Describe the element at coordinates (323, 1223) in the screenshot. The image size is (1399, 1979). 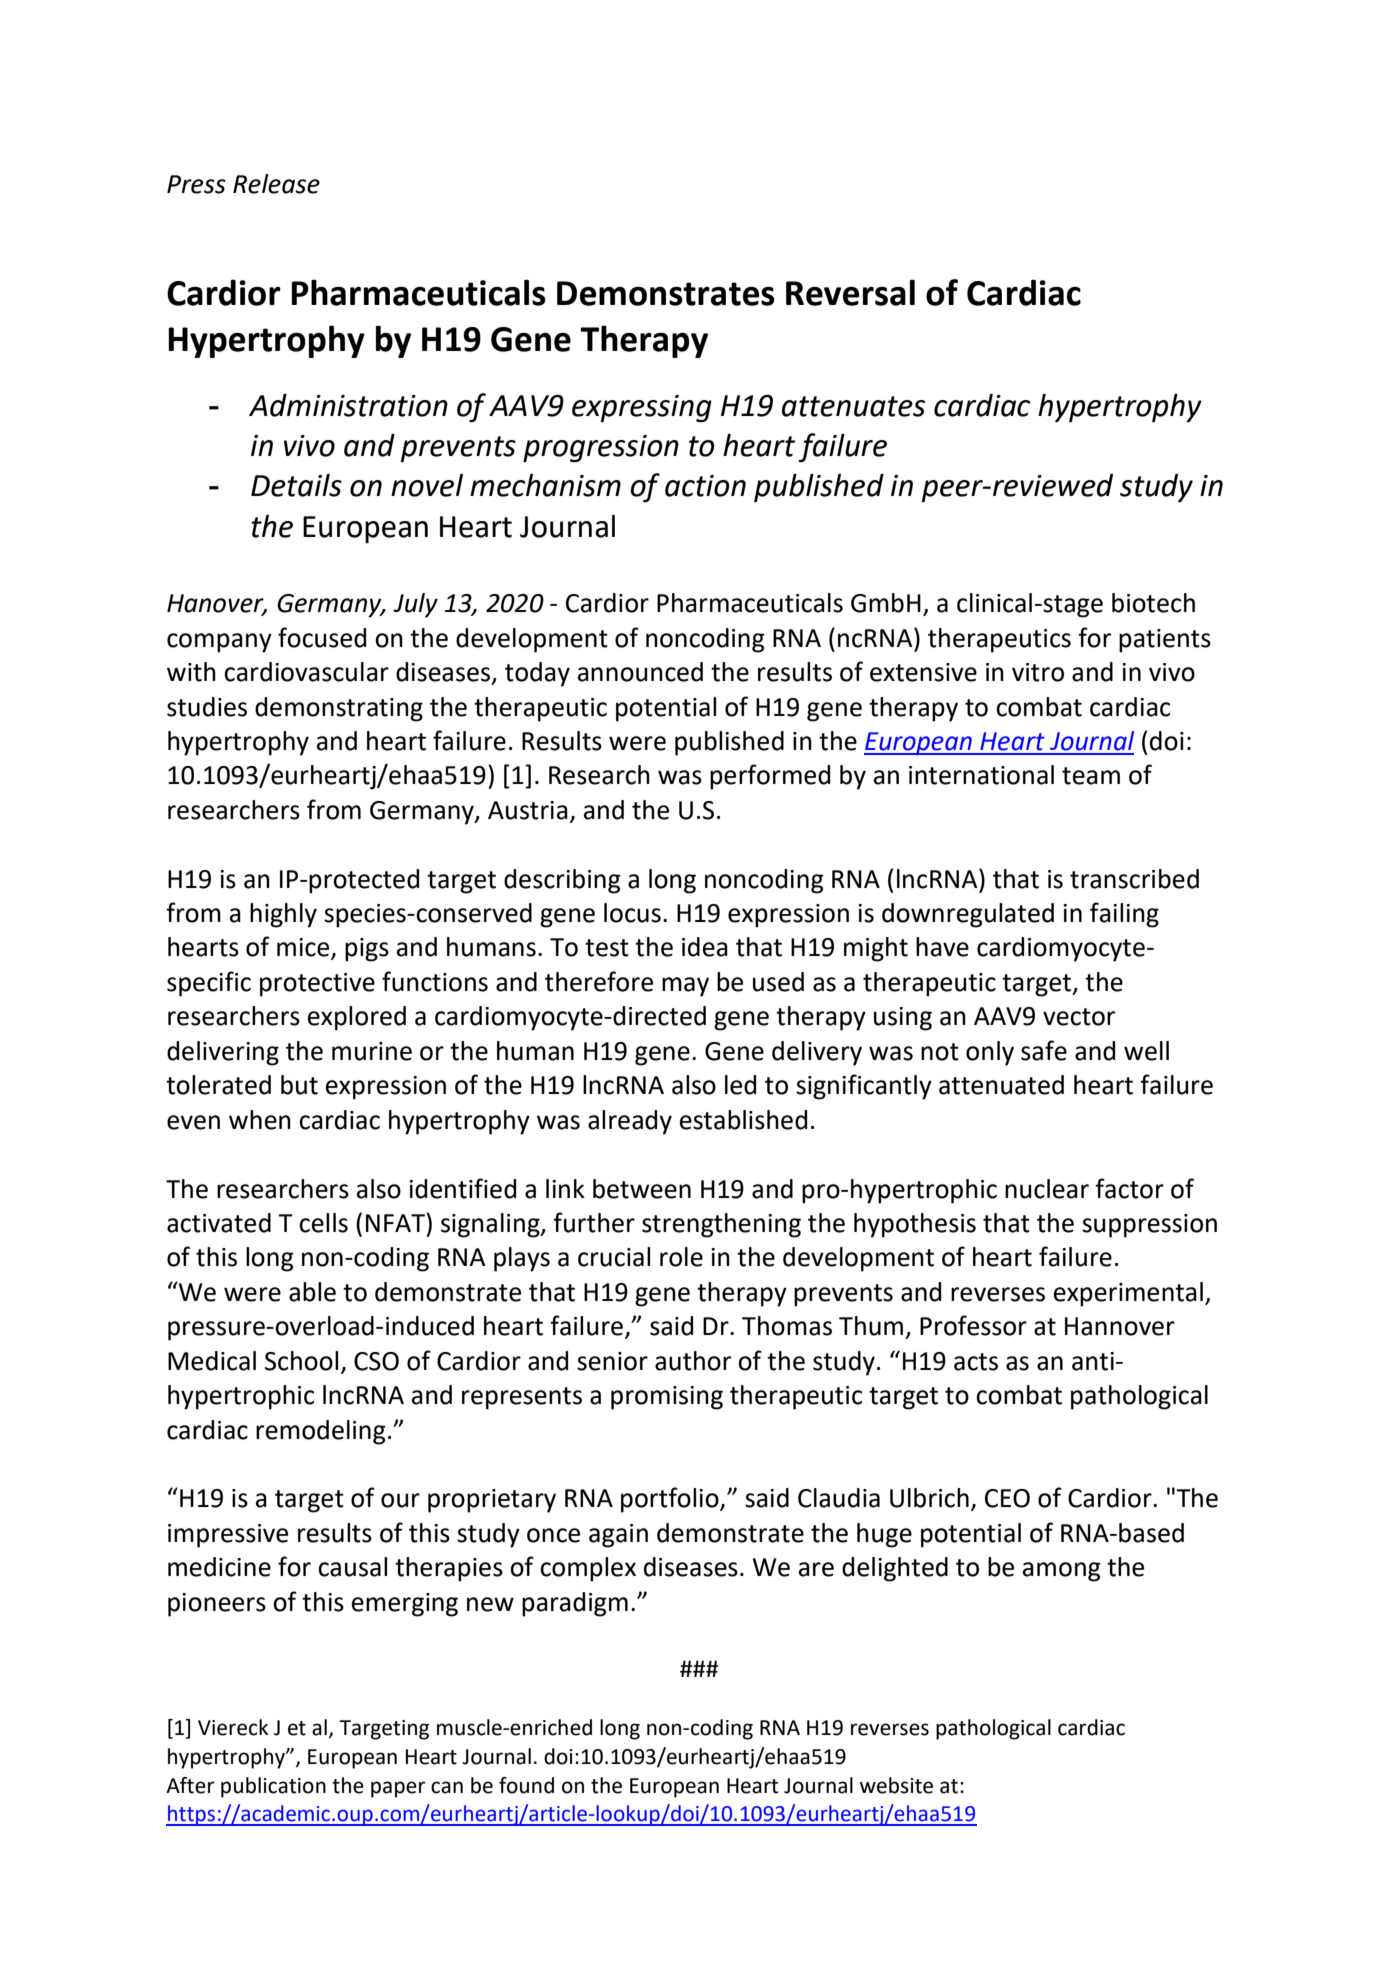
I see `cells` at that location.
